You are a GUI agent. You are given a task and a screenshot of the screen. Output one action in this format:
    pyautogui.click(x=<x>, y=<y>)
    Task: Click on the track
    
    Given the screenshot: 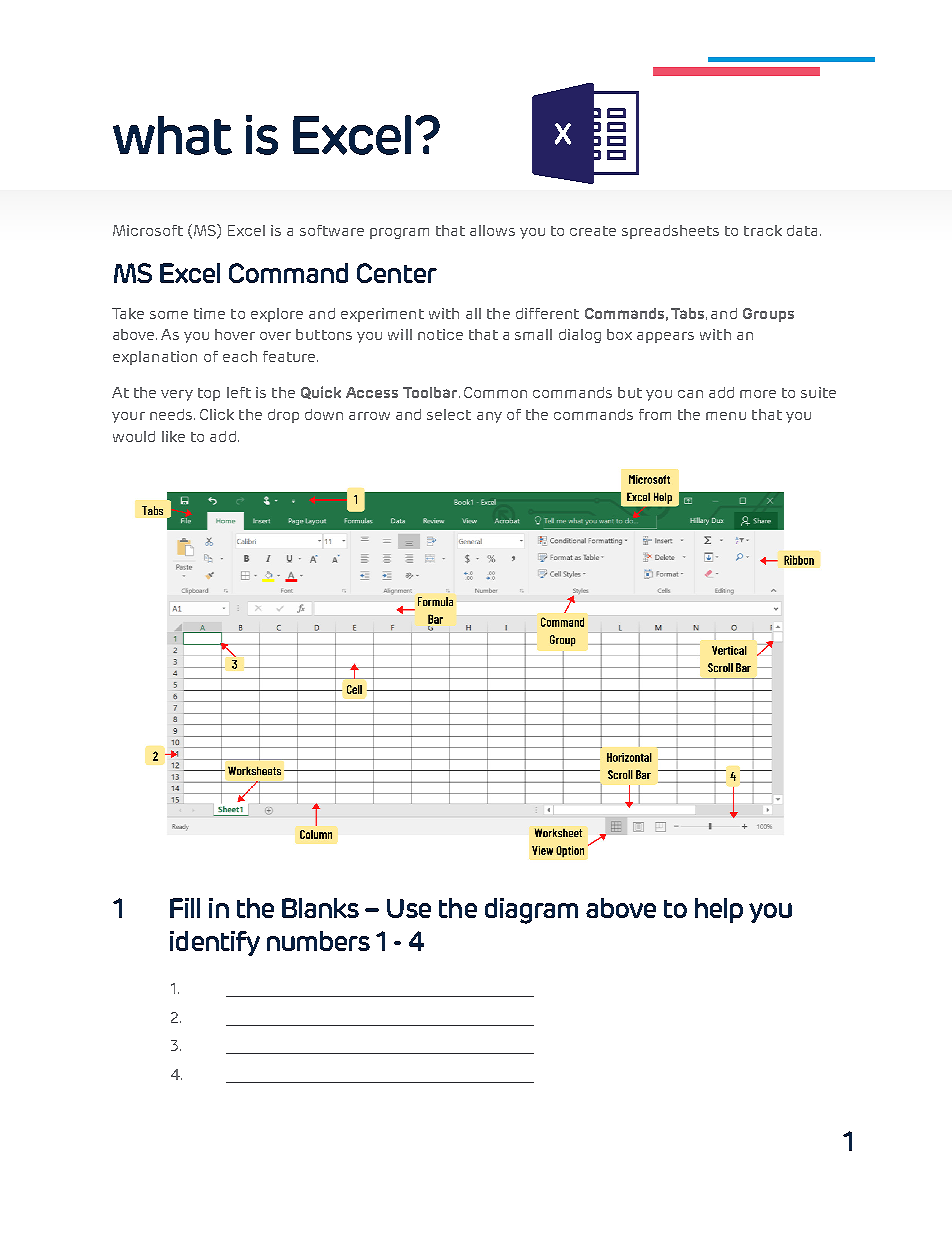 What is the action you would take?
    pyautogui.click(x=763, y=230)
